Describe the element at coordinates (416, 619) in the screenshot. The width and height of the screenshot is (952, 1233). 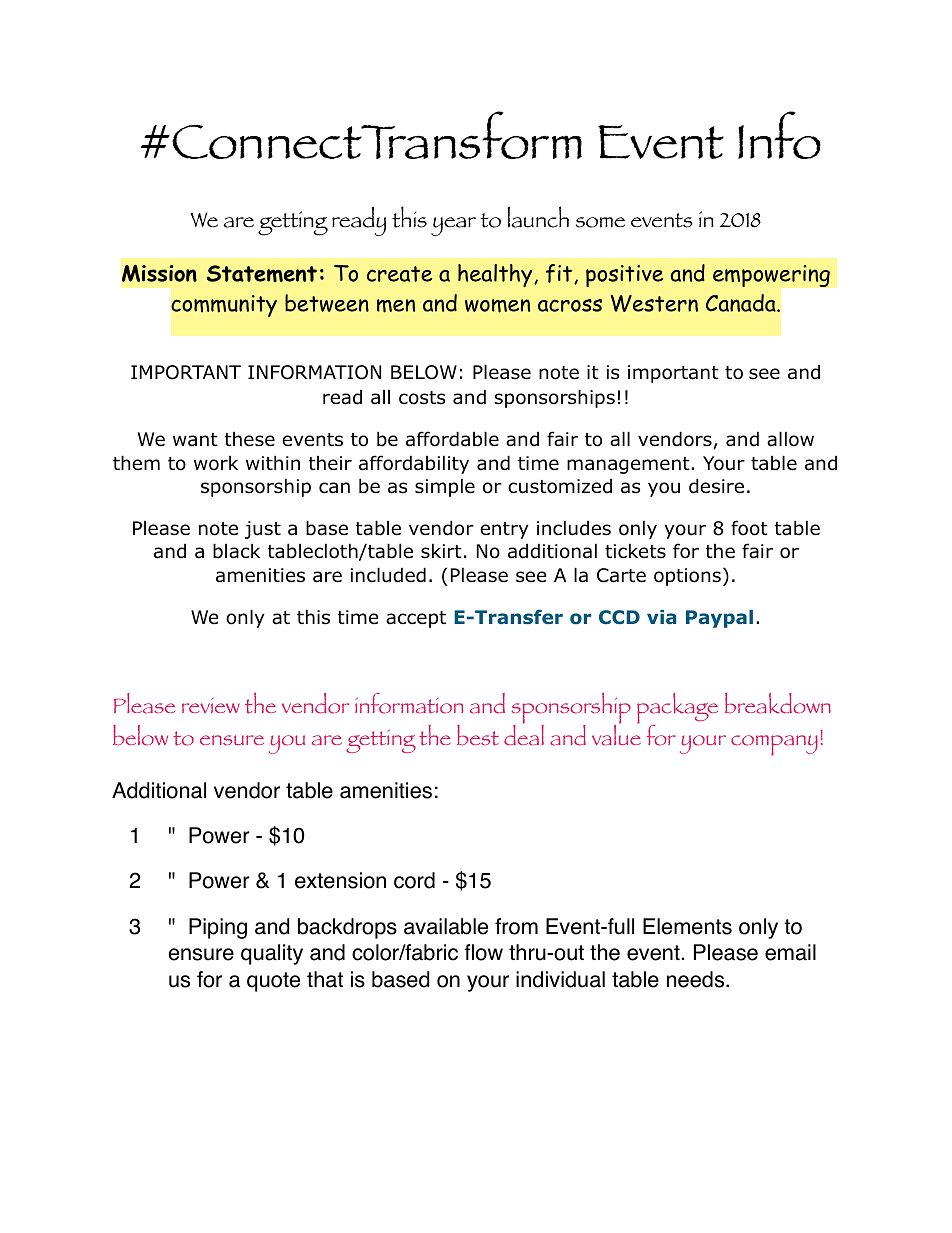
I see `accept` at that location.
